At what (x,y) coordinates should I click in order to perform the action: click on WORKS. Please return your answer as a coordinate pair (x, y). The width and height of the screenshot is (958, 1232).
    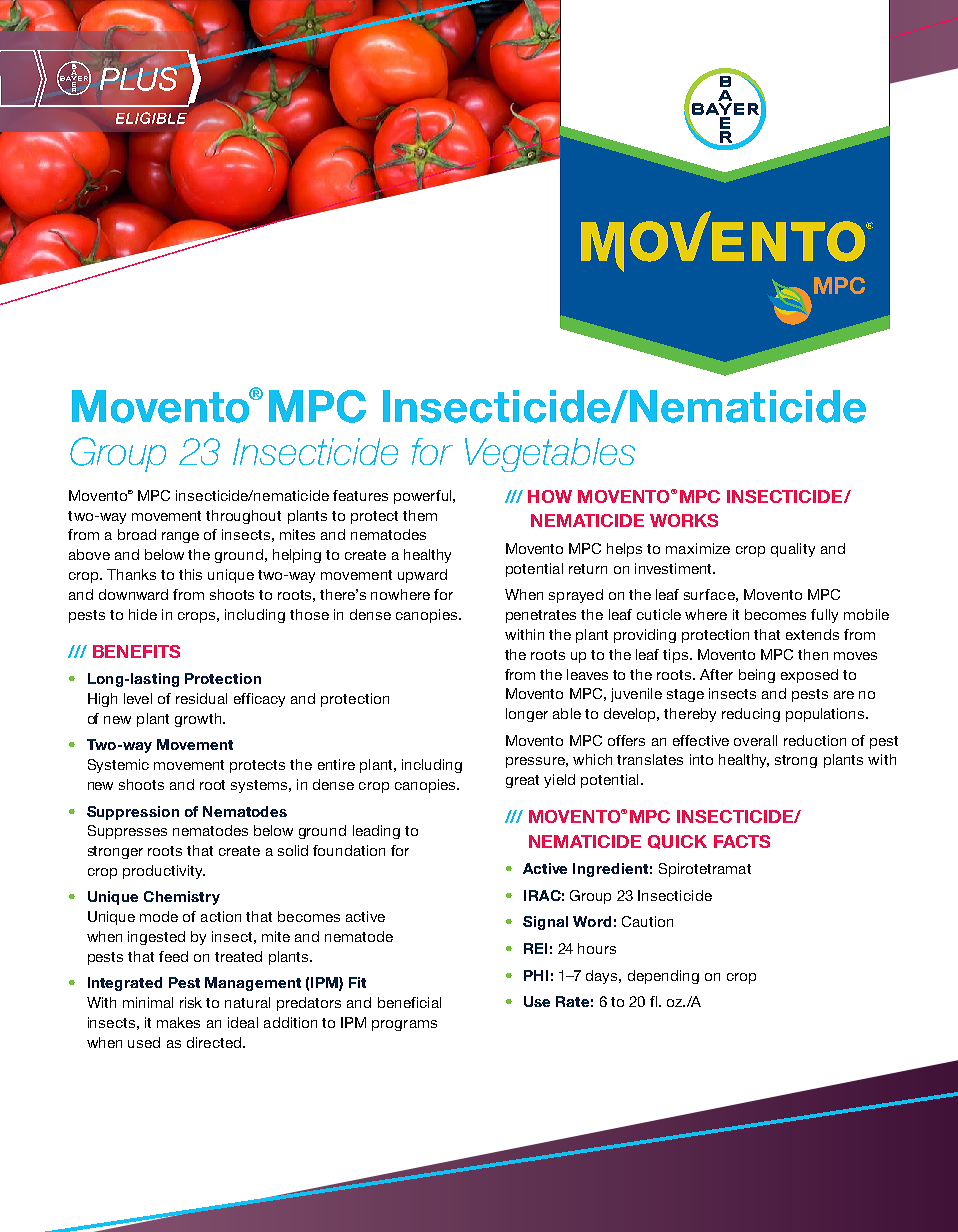
    Looking at the image, I should click on (684, 520).
